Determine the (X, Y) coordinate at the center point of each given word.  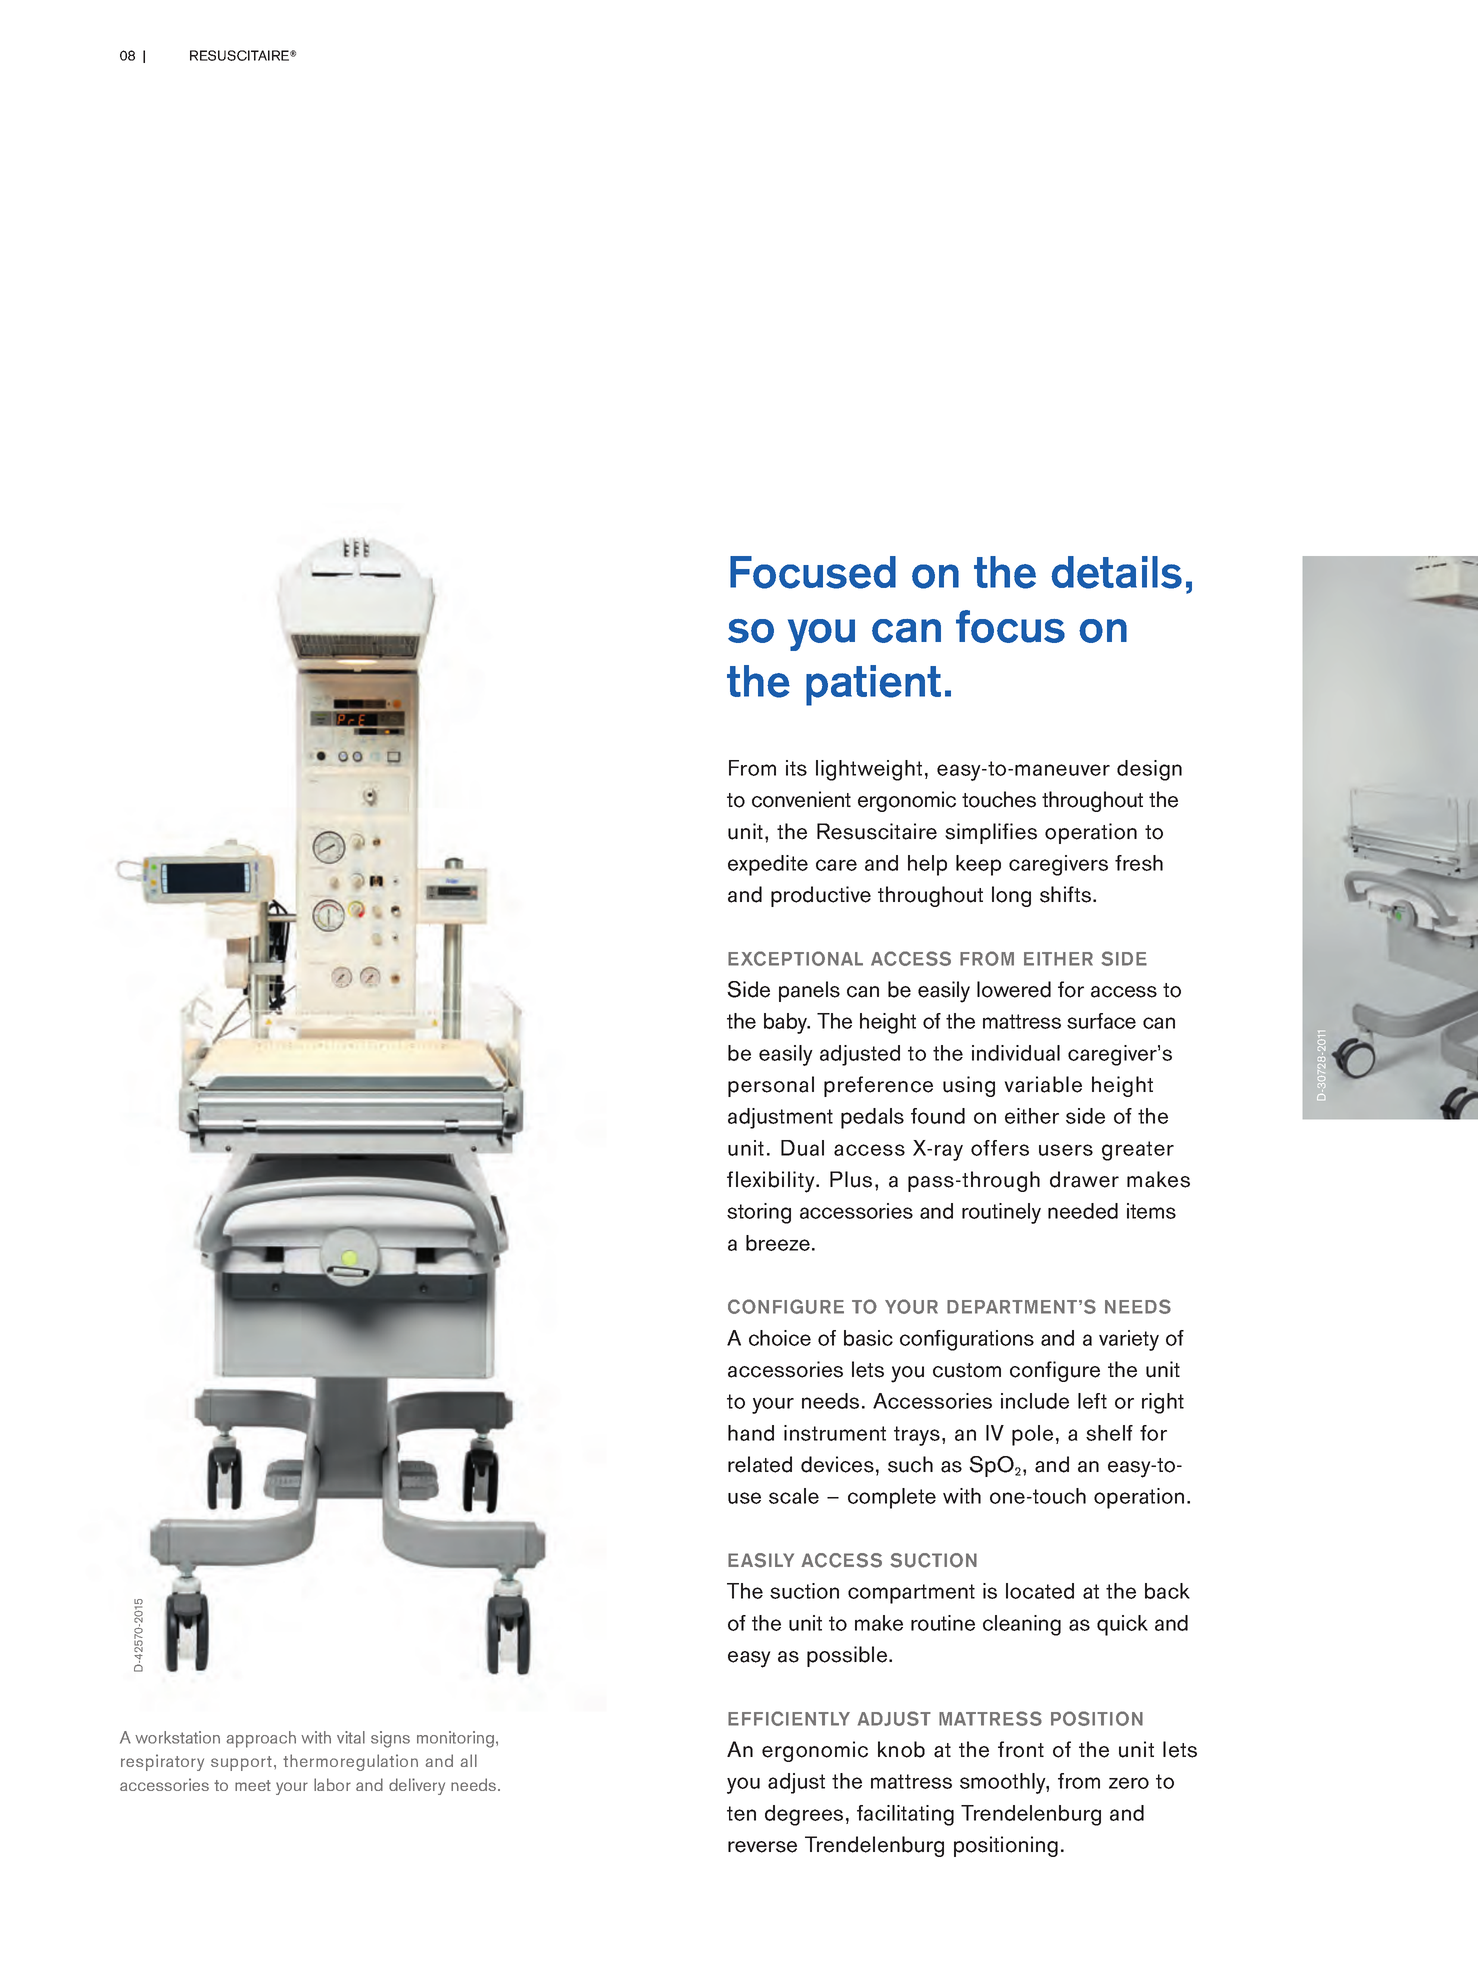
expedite (768, 865)
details (1116, 572)
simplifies (991, 833)
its (796, 768)
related (760, 1464)
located (1040, 1591)
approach (261, 1739)
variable (1043, 1084)
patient (873, 685)
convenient (801, 799)
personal (771, 1086)
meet (253, 1785)
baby (786, 1023)
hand (751, 1433)
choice (780, 1338)
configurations (967, 1340)
